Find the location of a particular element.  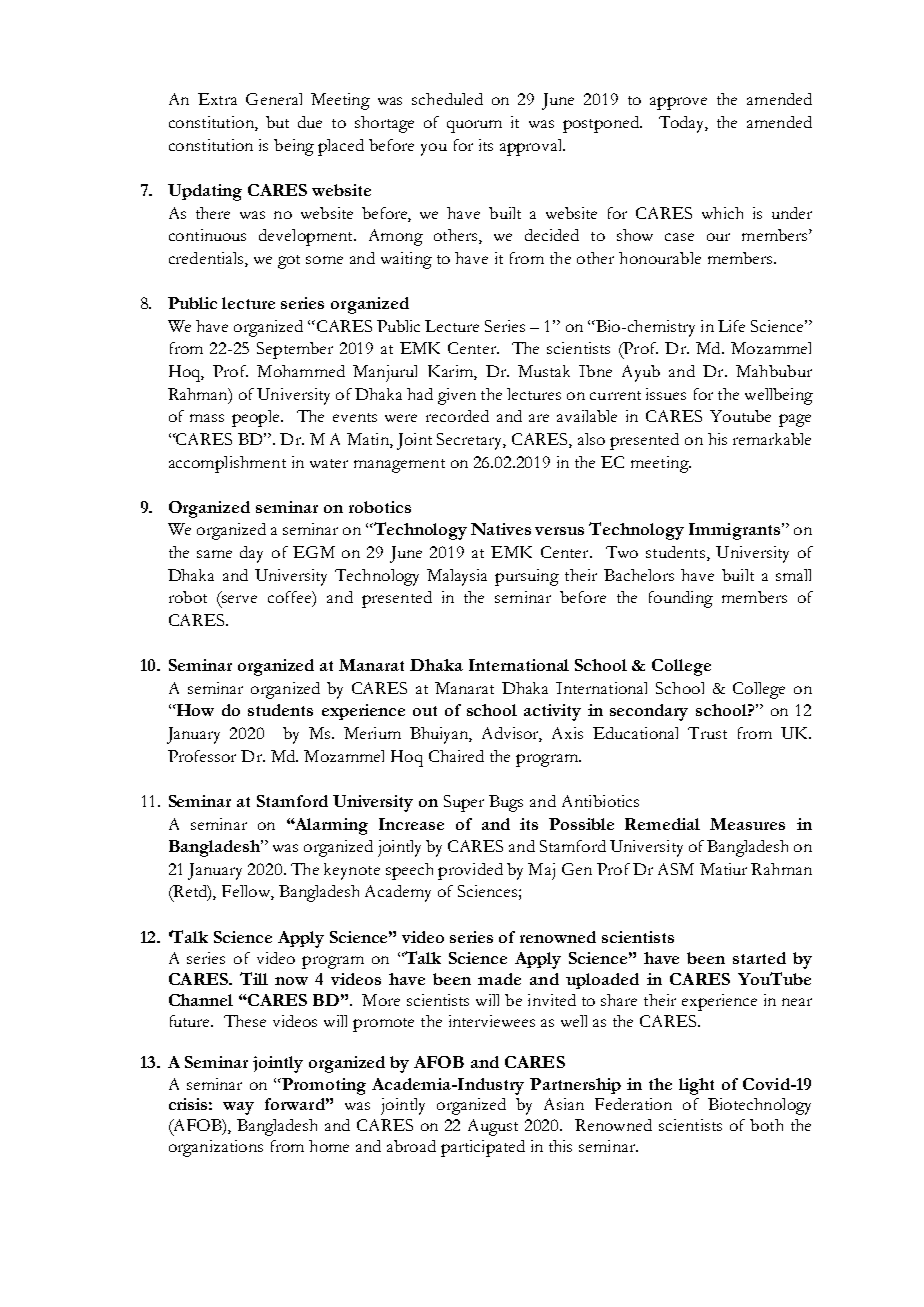

Measures is located at coordinates (747, 824).
